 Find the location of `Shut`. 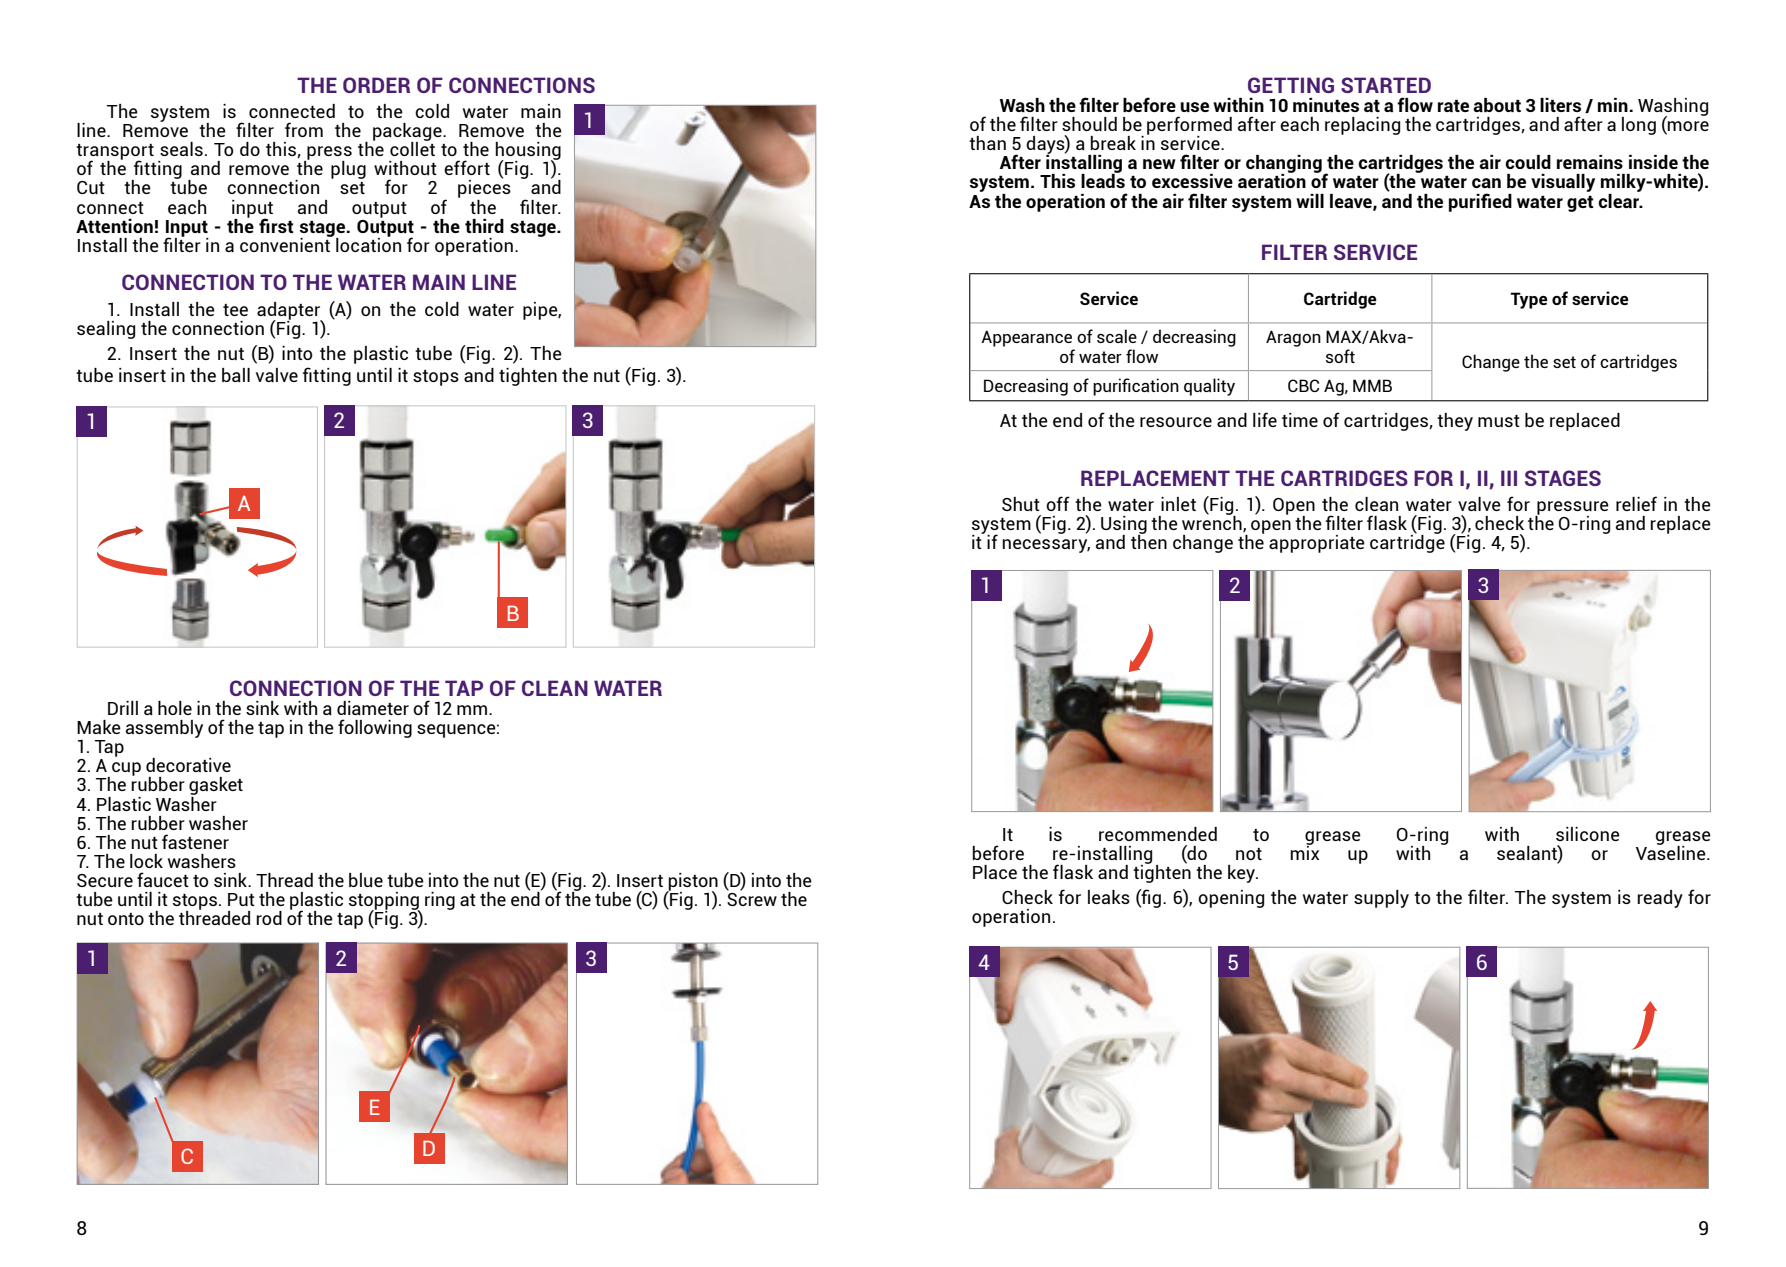

Shut is located at coordinates (1021, 504).
